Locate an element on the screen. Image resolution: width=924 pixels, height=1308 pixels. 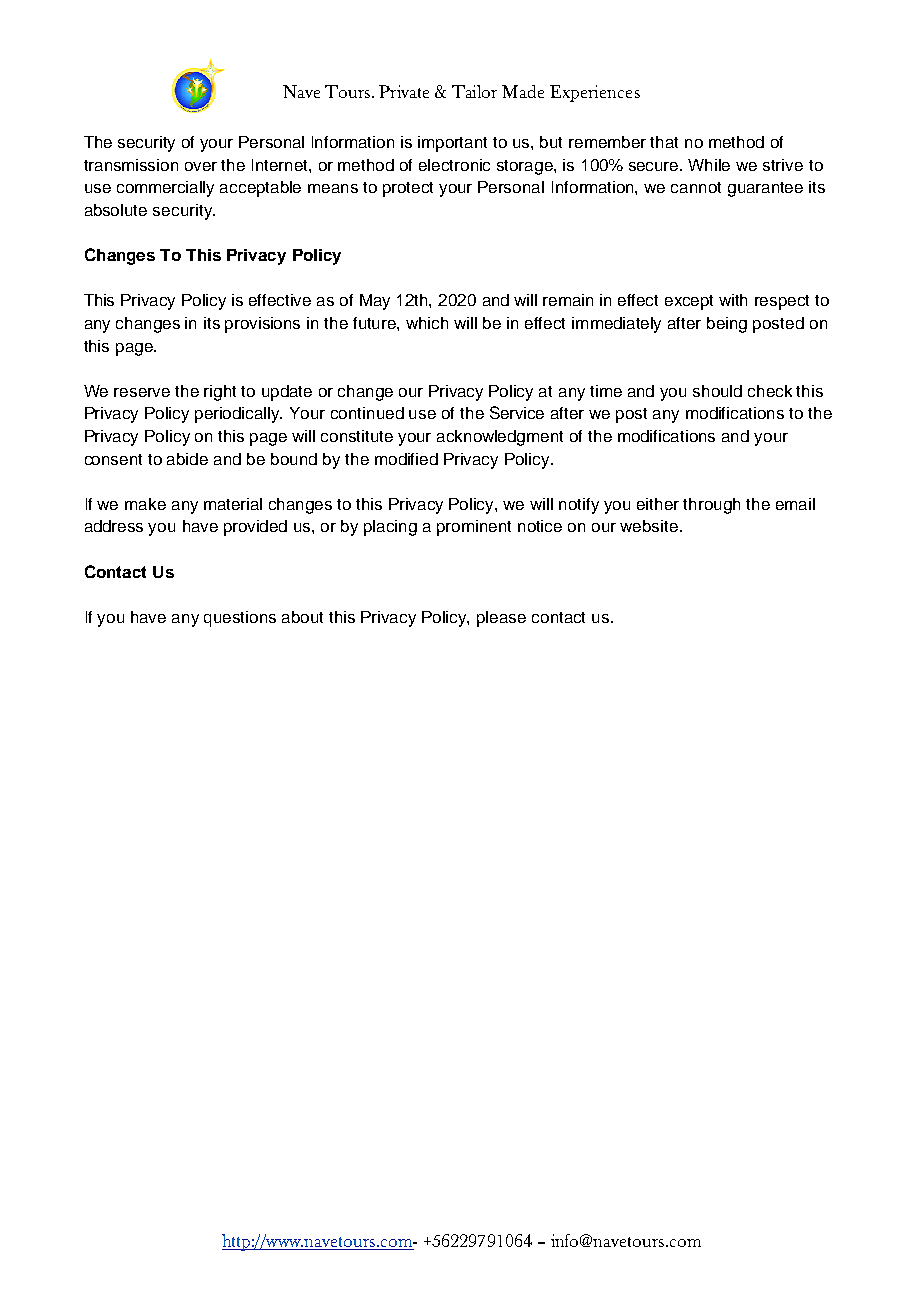
right is located at coordinates (220, 393).
